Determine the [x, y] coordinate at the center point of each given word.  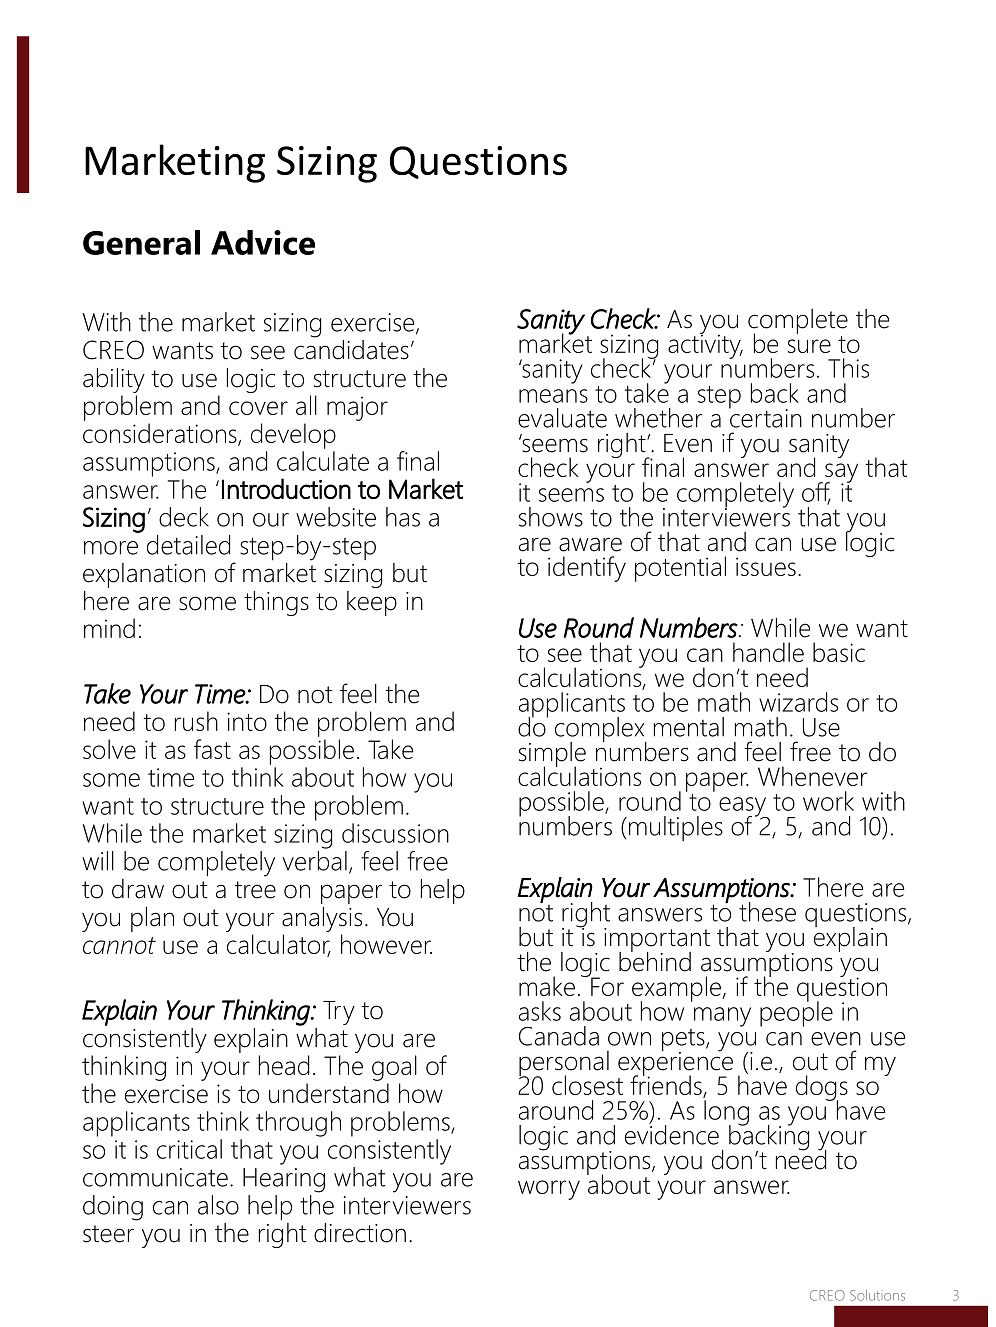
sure [809, 346]
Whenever [812, 776]
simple [552, 755]
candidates [351, 348]
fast [212, 749]
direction [360, 1233]
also [218, 1205]
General [141, 242]
